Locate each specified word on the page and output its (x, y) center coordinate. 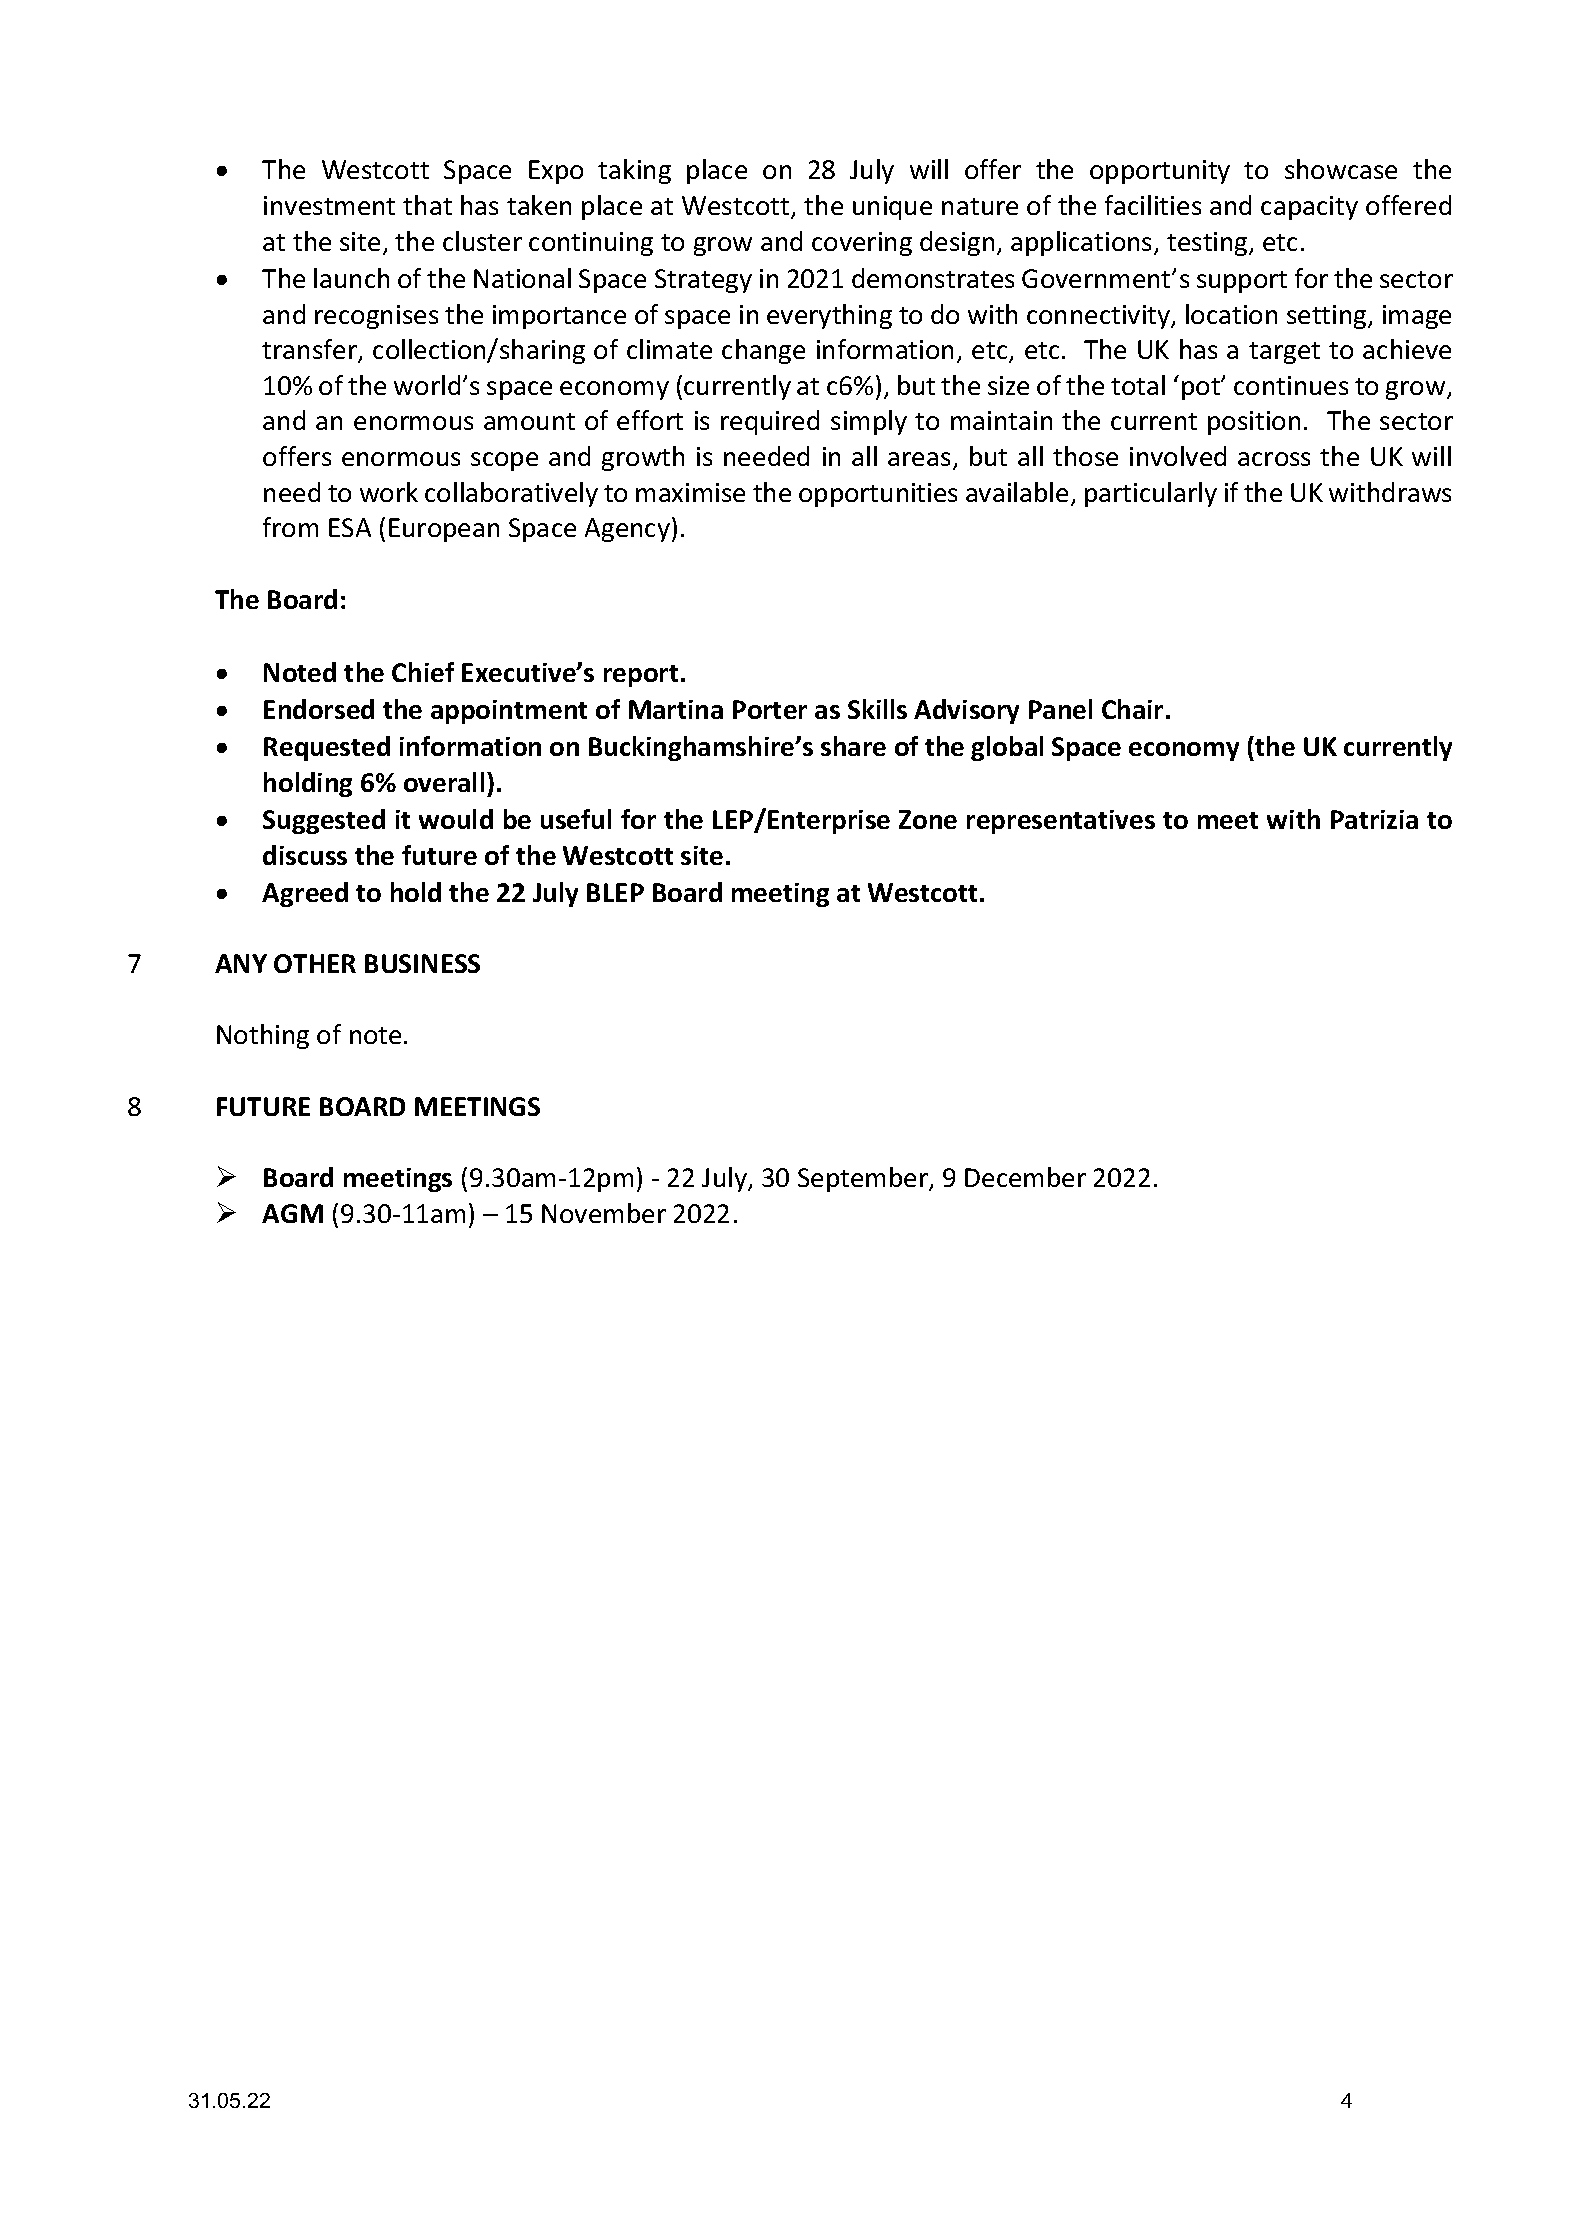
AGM (292, 1213)
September (864, 1179)
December (1025, 1177)
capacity (1309, 208)
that (427, 205)
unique (892, 208)
